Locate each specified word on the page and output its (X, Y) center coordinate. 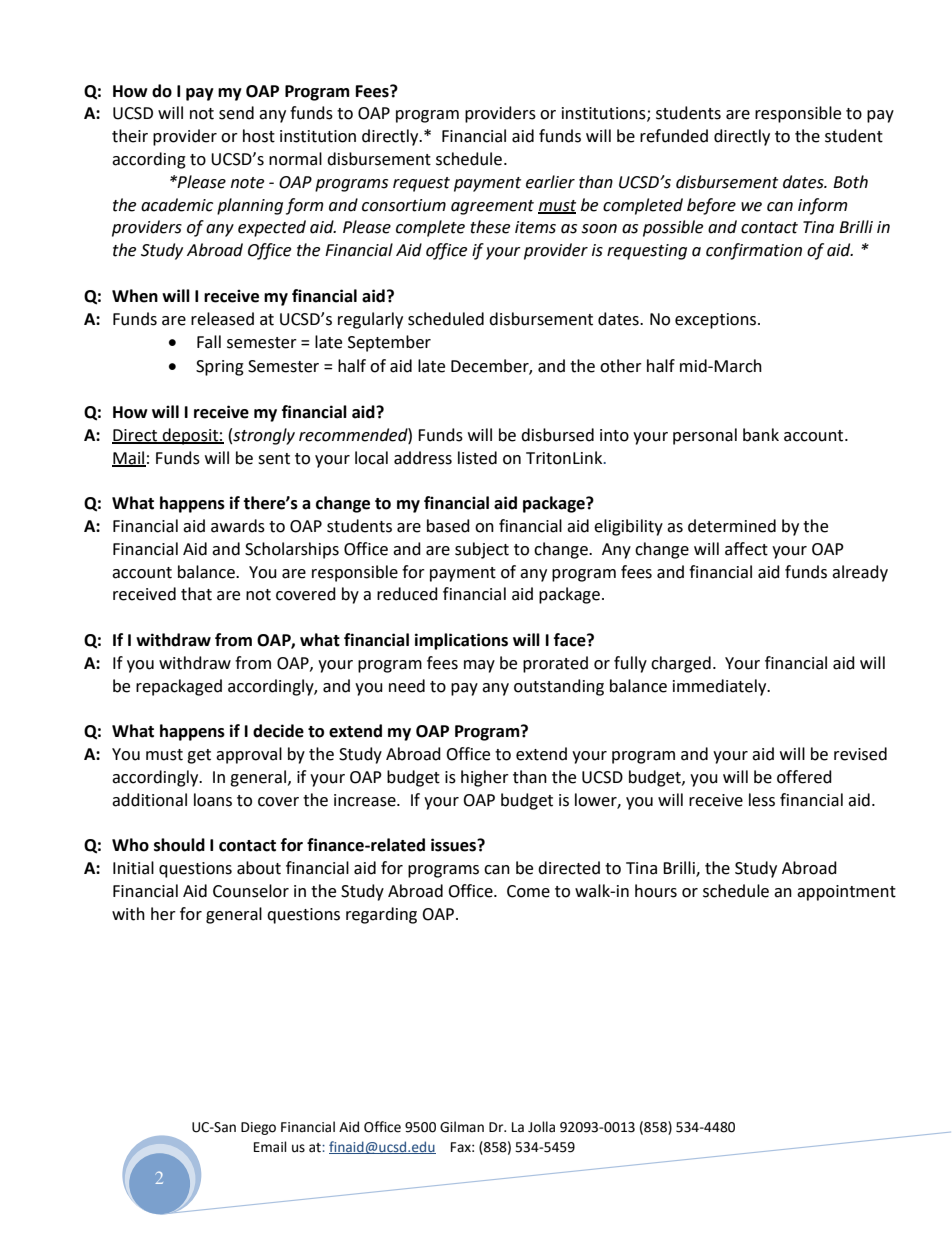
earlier (550, 182)
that (196, 594)
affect (746, 549)
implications (461, 641)
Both (850, 182)
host (259, 136)
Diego (258, 1128)
